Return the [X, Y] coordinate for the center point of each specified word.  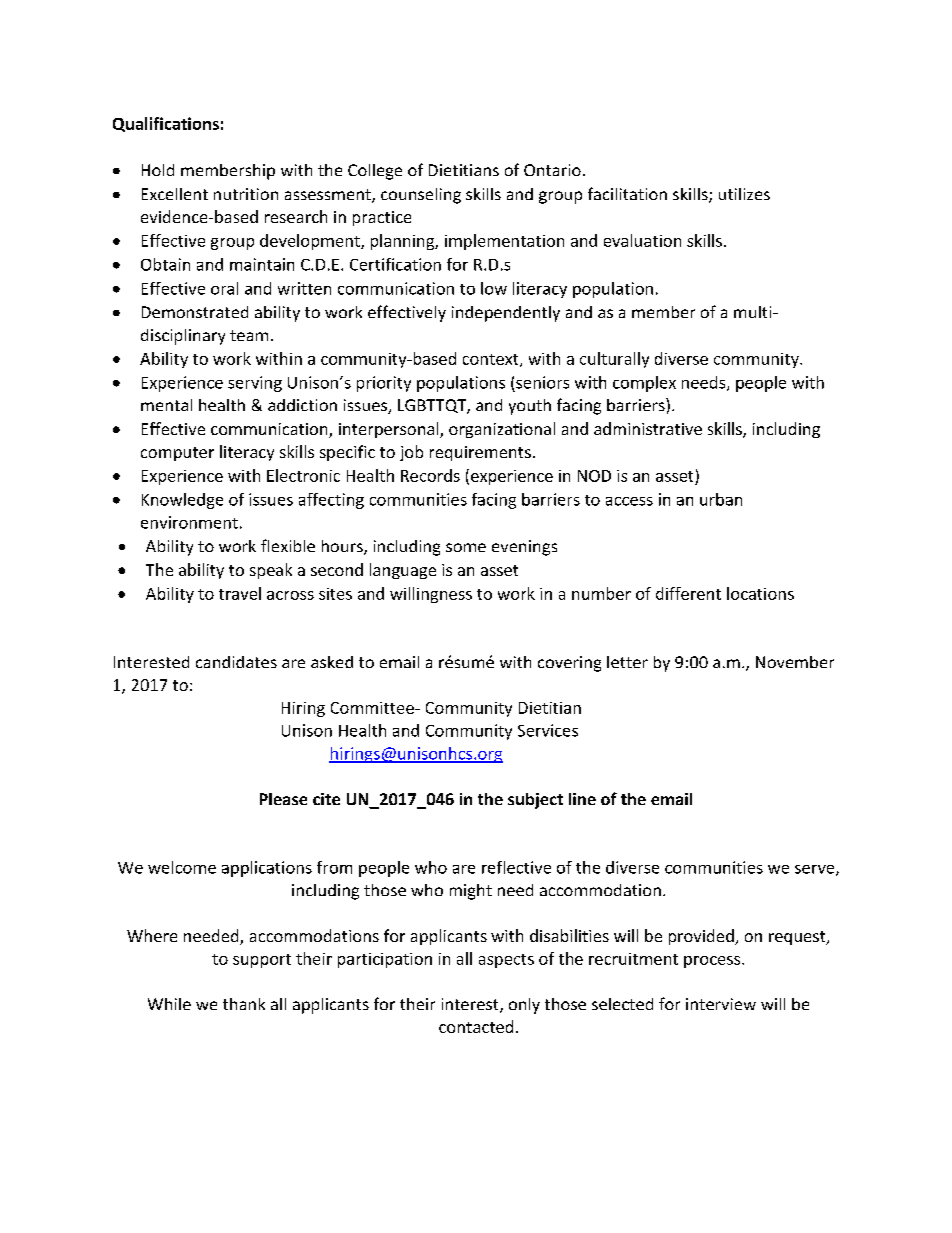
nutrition [246, 194]
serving [255, 384]
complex [644, 384]
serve [816, 870]
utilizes [744, 194]
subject [535, 801]
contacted [476, 1026]
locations [760, 593]
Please [283, 799]
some [466, 547]
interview [721, 1004]
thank [244, 1004]
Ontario [552, 170]
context [492, 360]
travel [240, 593]
